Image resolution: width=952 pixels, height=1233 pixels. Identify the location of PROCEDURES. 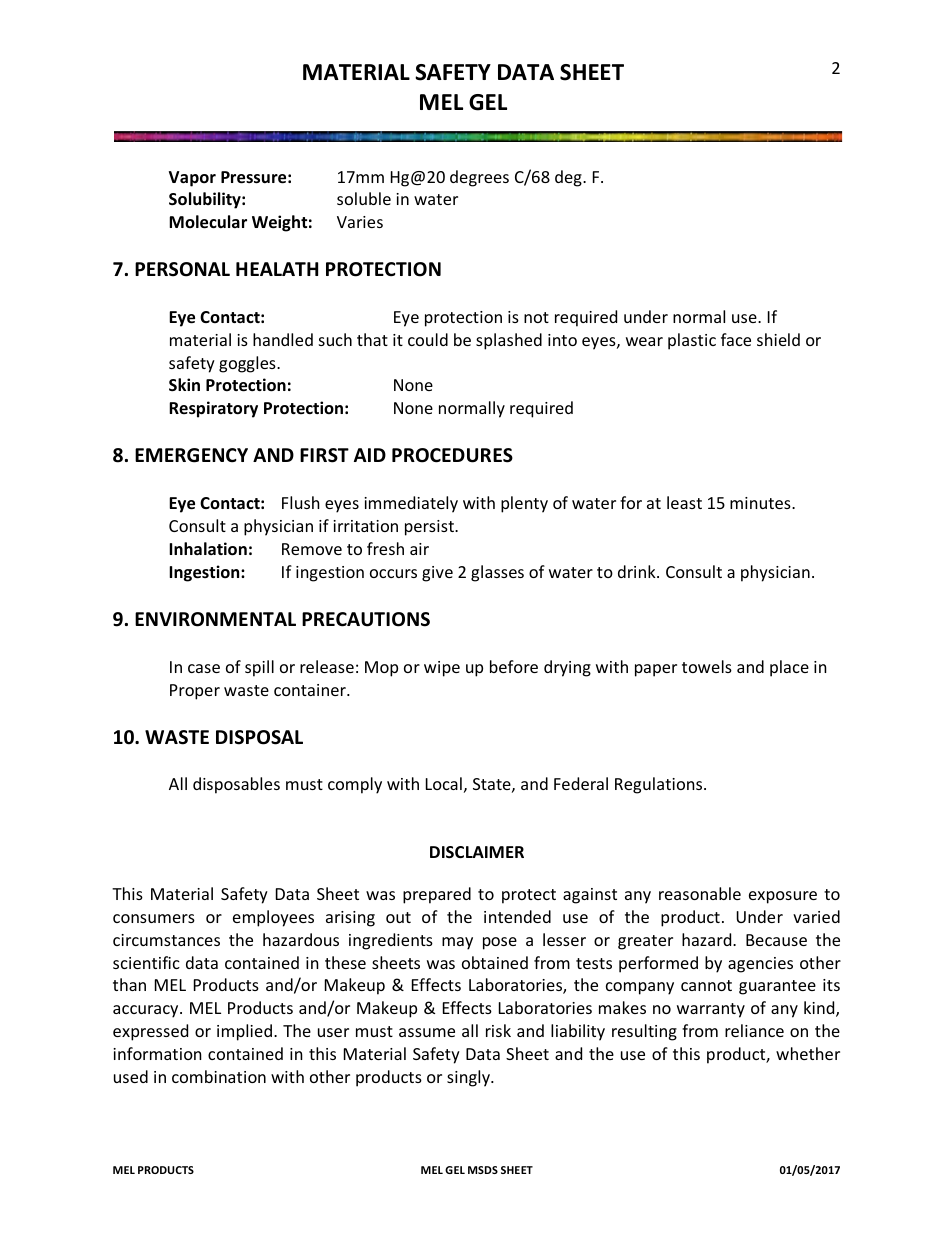
(452, 455).
